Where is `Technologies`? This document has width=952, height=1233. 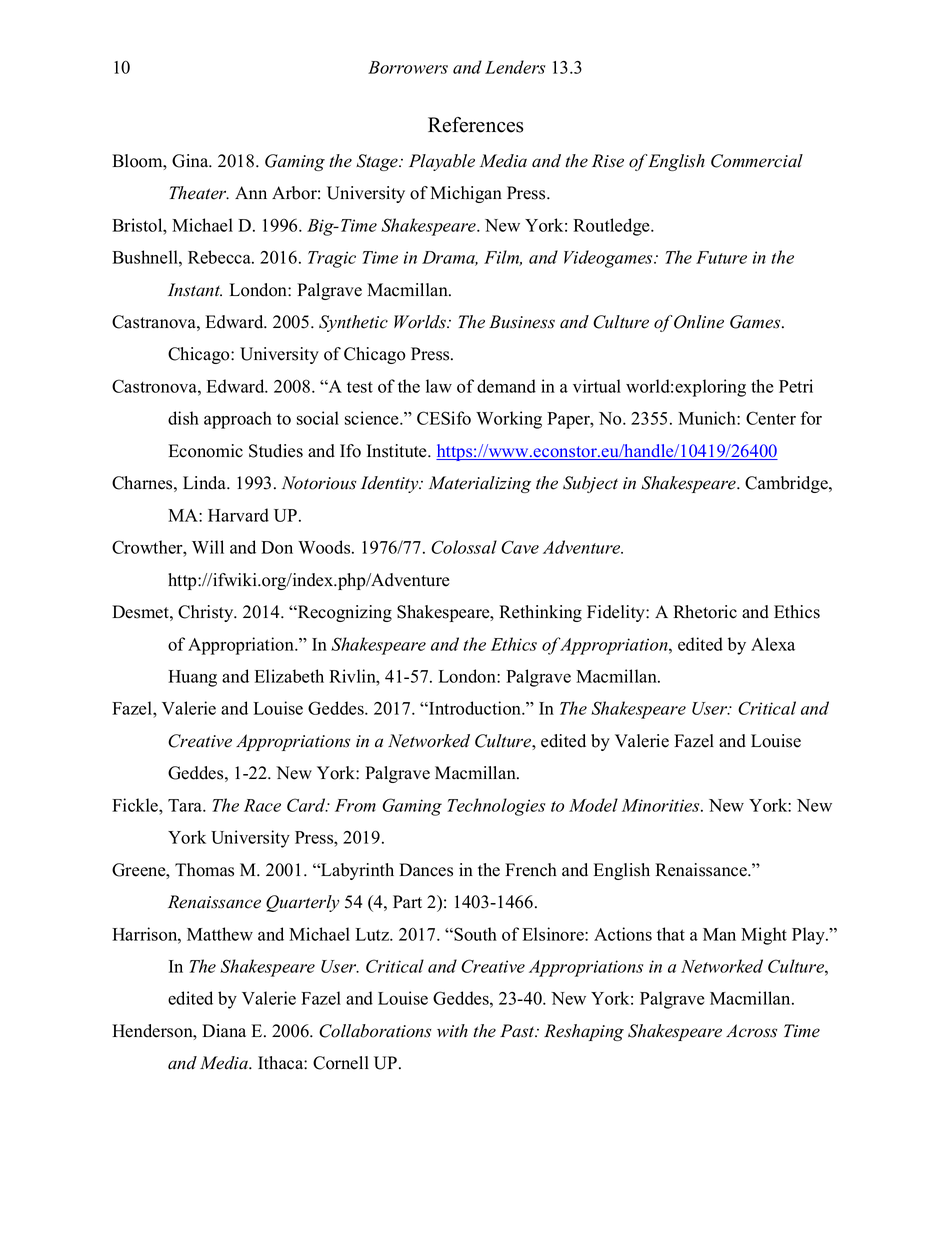 Technologies is located at coordinates (496, 807).
